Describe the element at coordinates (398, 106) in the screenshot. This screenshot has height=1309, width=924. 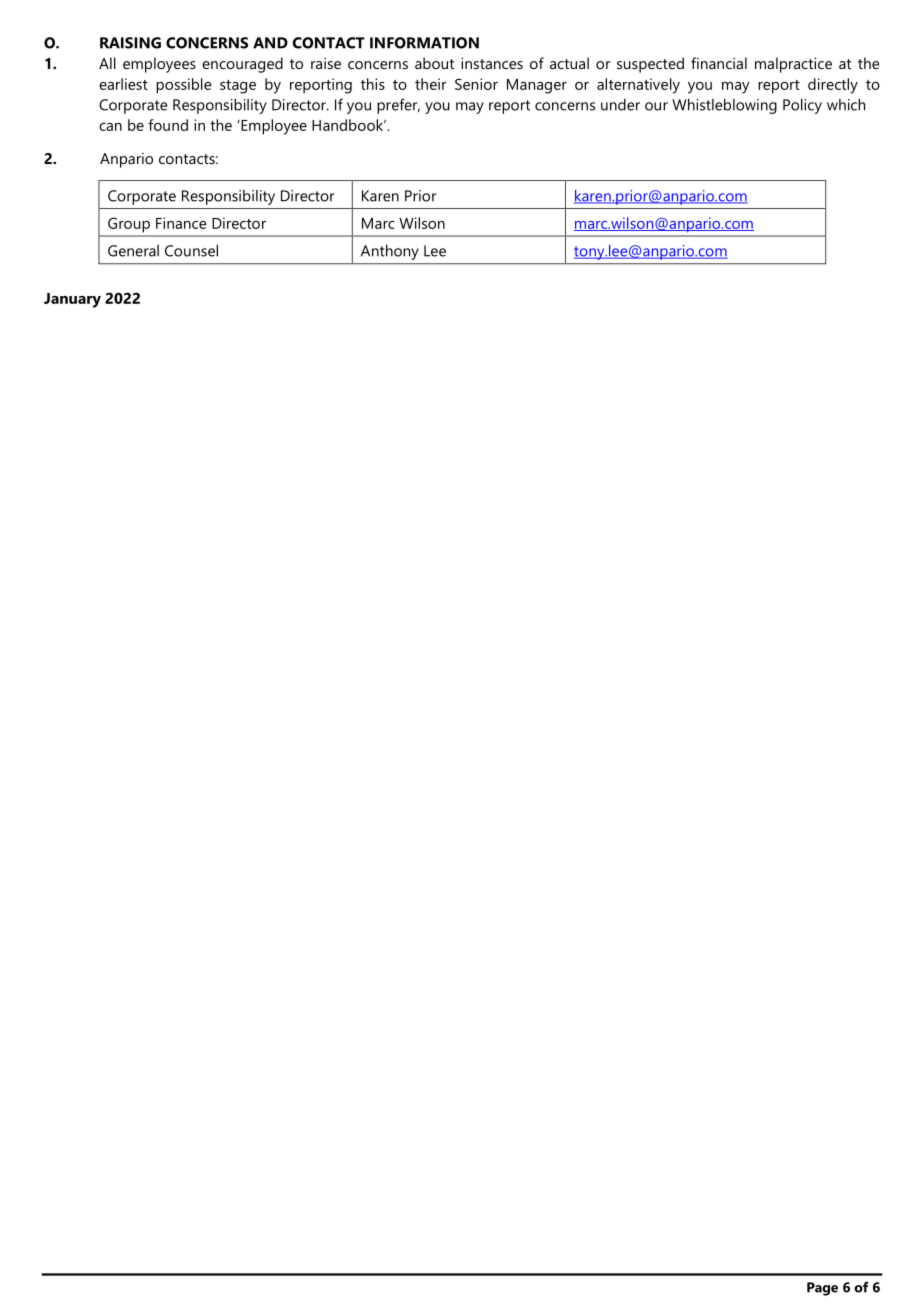
I see `prefer` at that location.
